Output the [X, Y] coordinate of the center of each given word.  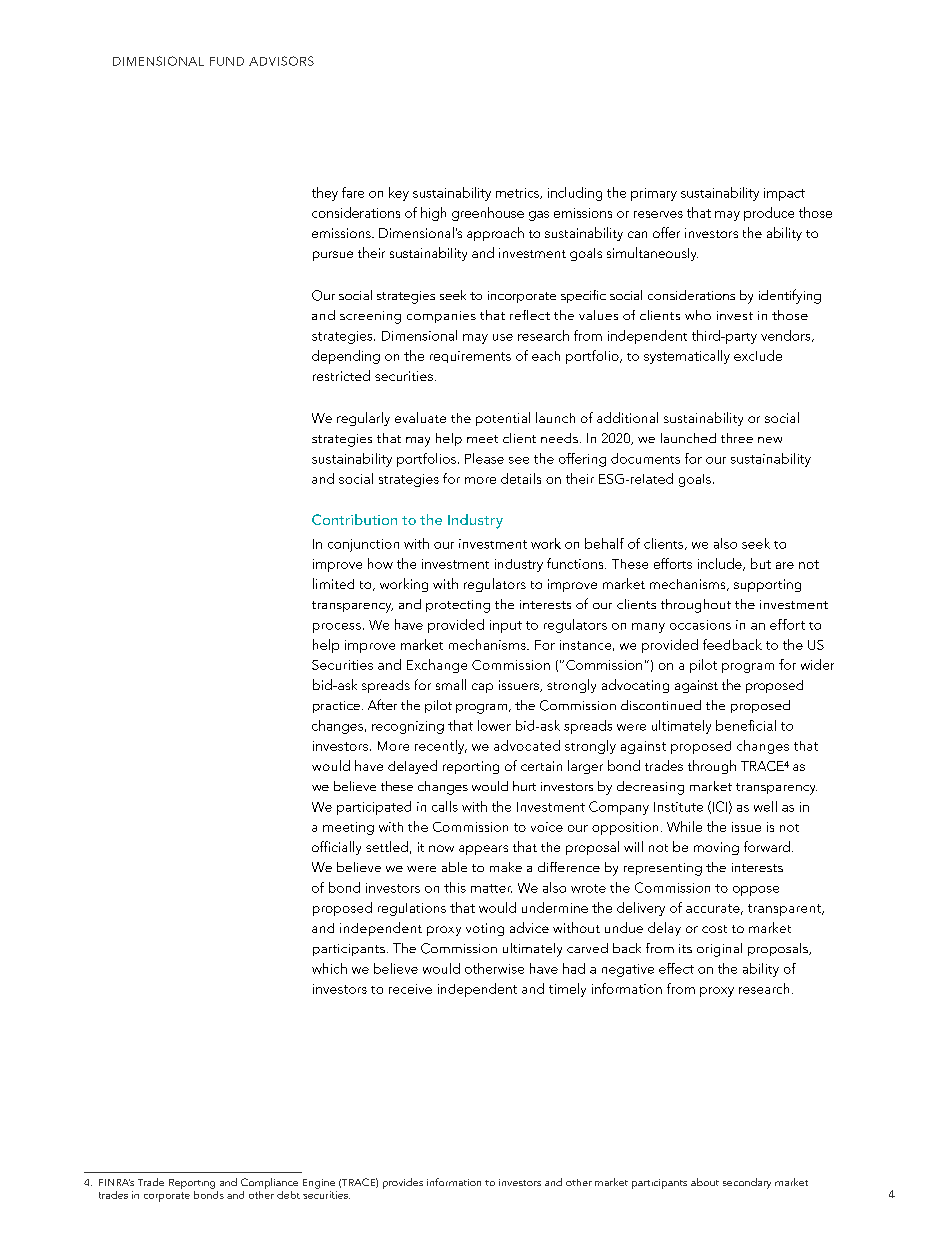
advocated [527, 745]
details [521, 478]
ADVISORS [281, 61]
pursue [333, 256]
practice [336, 707]
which [329, 968]
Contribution [354, 519]
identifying [790, 296]
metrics [518, 193]
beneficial [746, 725]
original [719, 950]
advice [529, 927]
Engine [319, 1184]
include [721, 564]
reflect [530, 315]
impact [784, 194]
